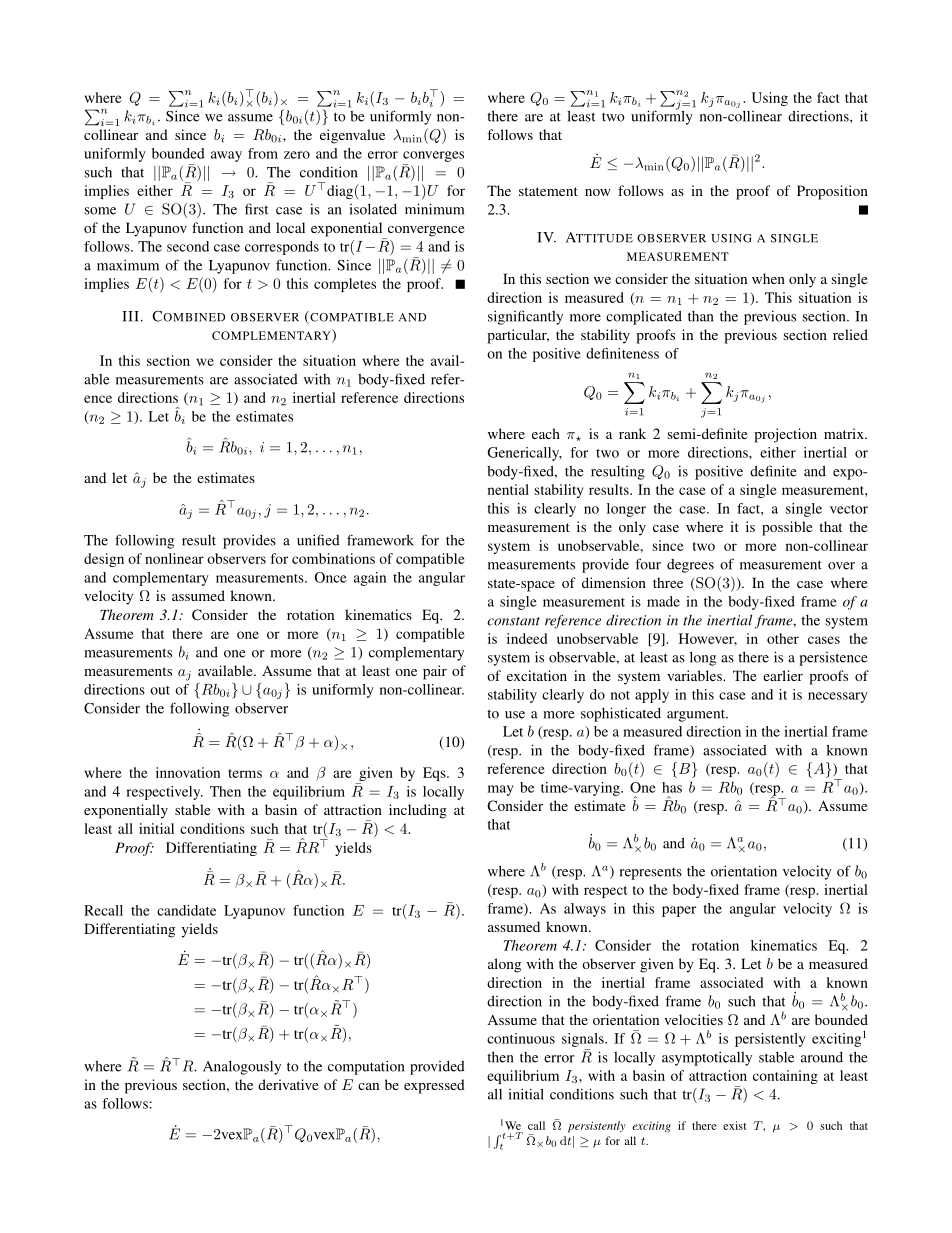 The image size is (952, 1233). What do you see at coordinates (226, 156) in the screenshot?
I see `away` at bounding box center [226, 156].
